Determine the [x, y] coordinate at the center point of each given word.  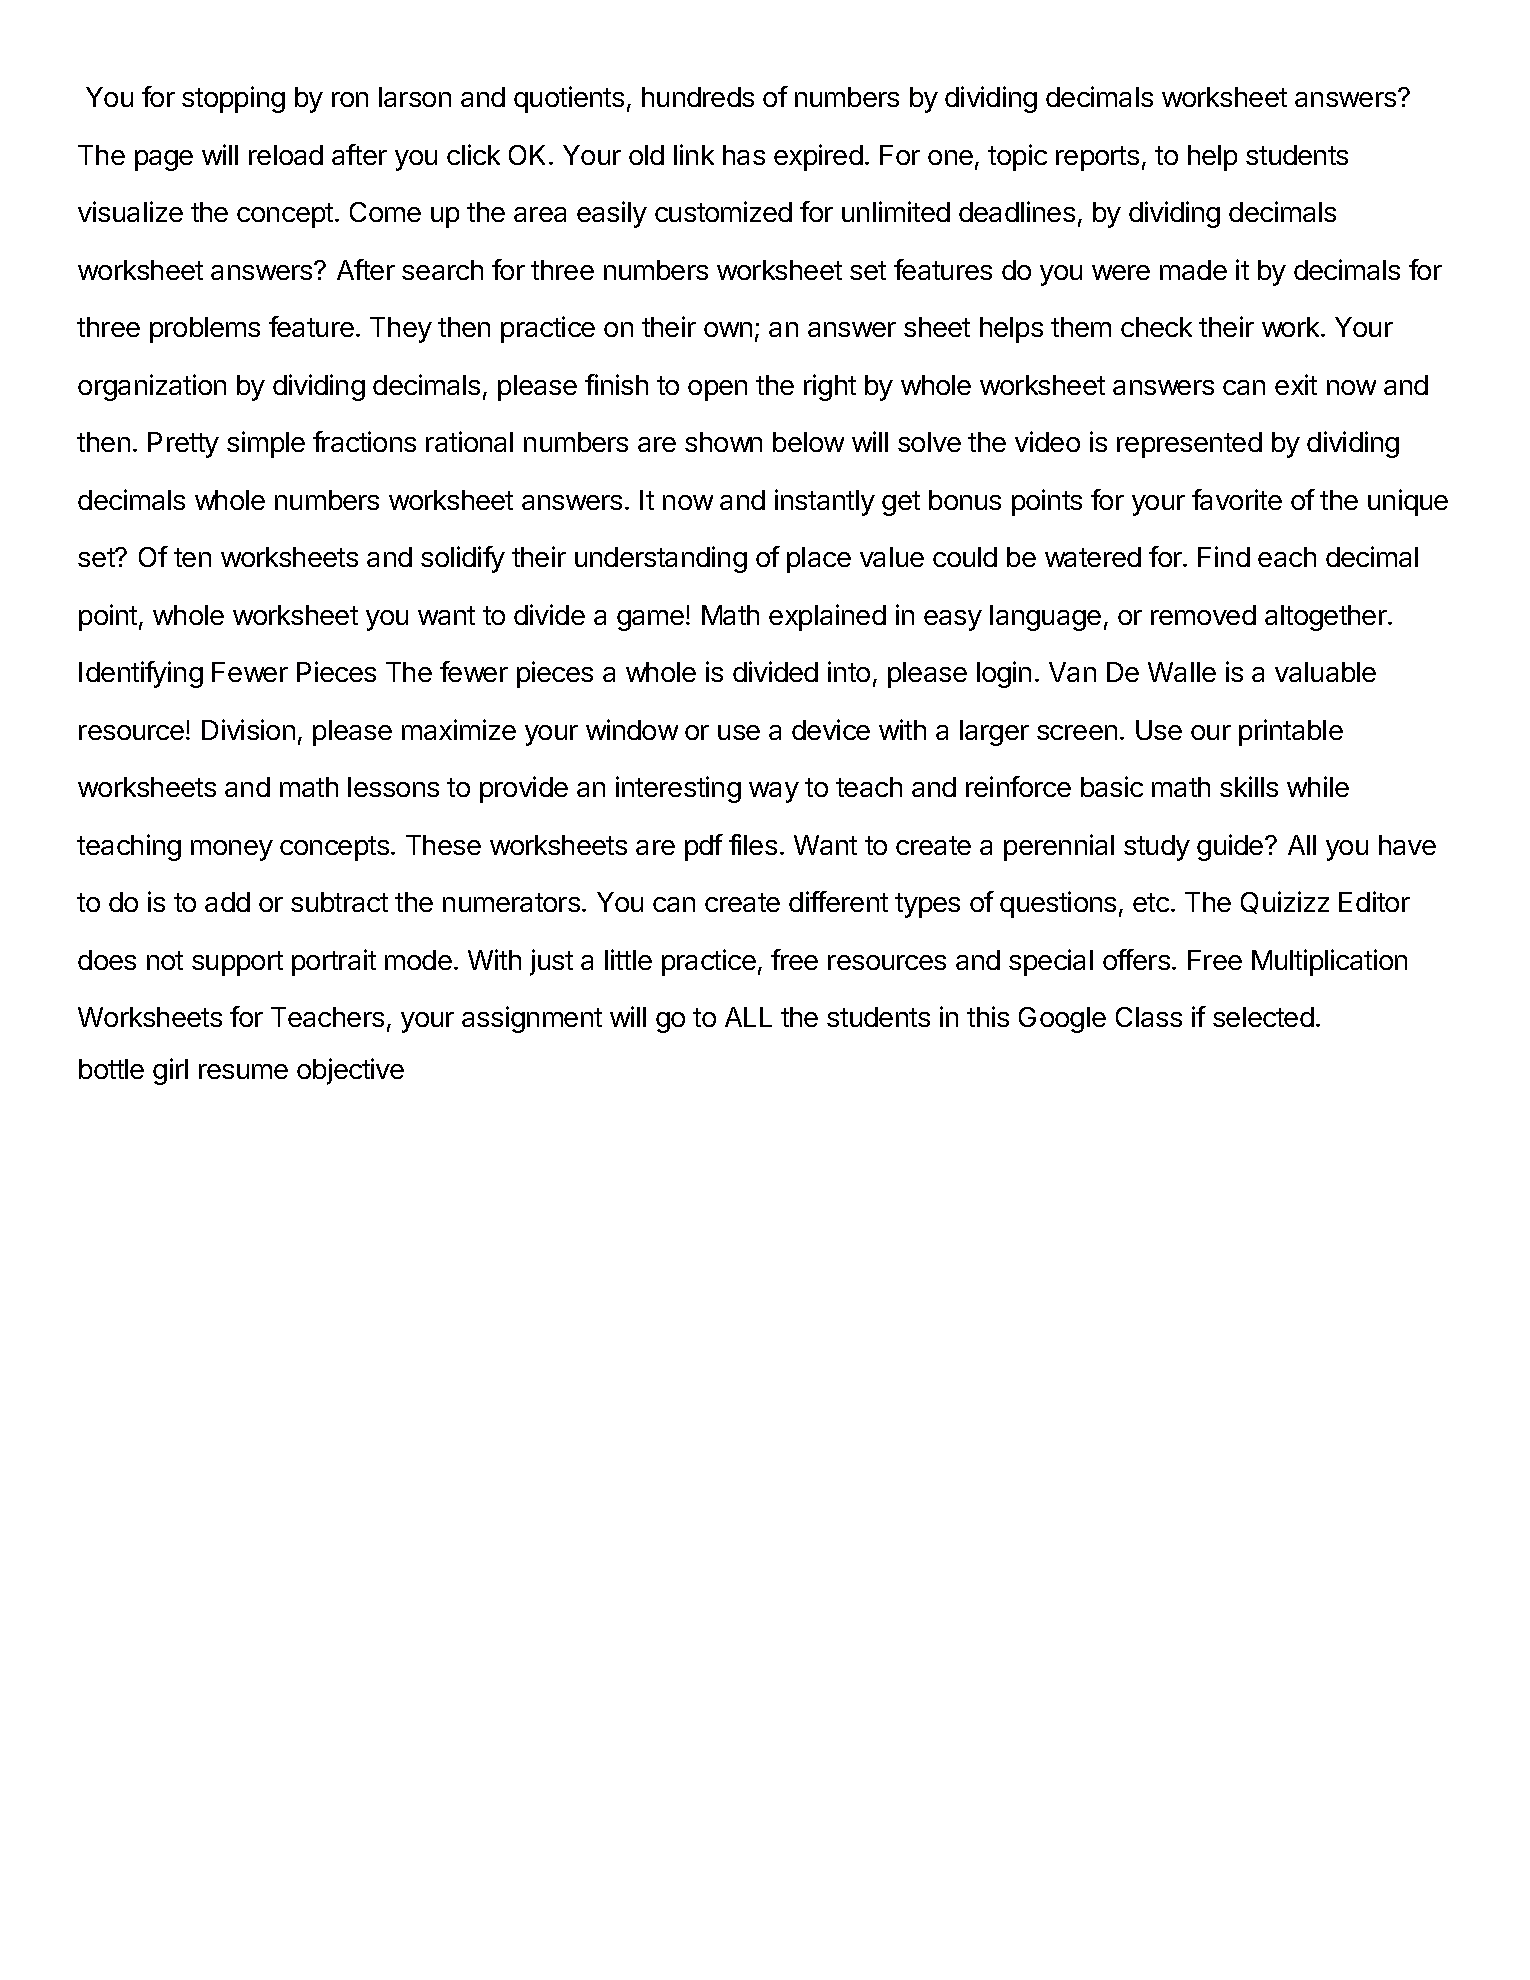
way [774, 792]
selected [1263, 1017]
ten [192, 557]
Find [1224, 556]
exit [1296, 384]
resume [243, 1071]
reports [1097, 158]
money [232, 850]
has [744, 155]
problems [205, 330]
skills [1249, 786]
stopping [233, 99]
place [819, 560]
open [717, 390]
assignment [532, 1019]
